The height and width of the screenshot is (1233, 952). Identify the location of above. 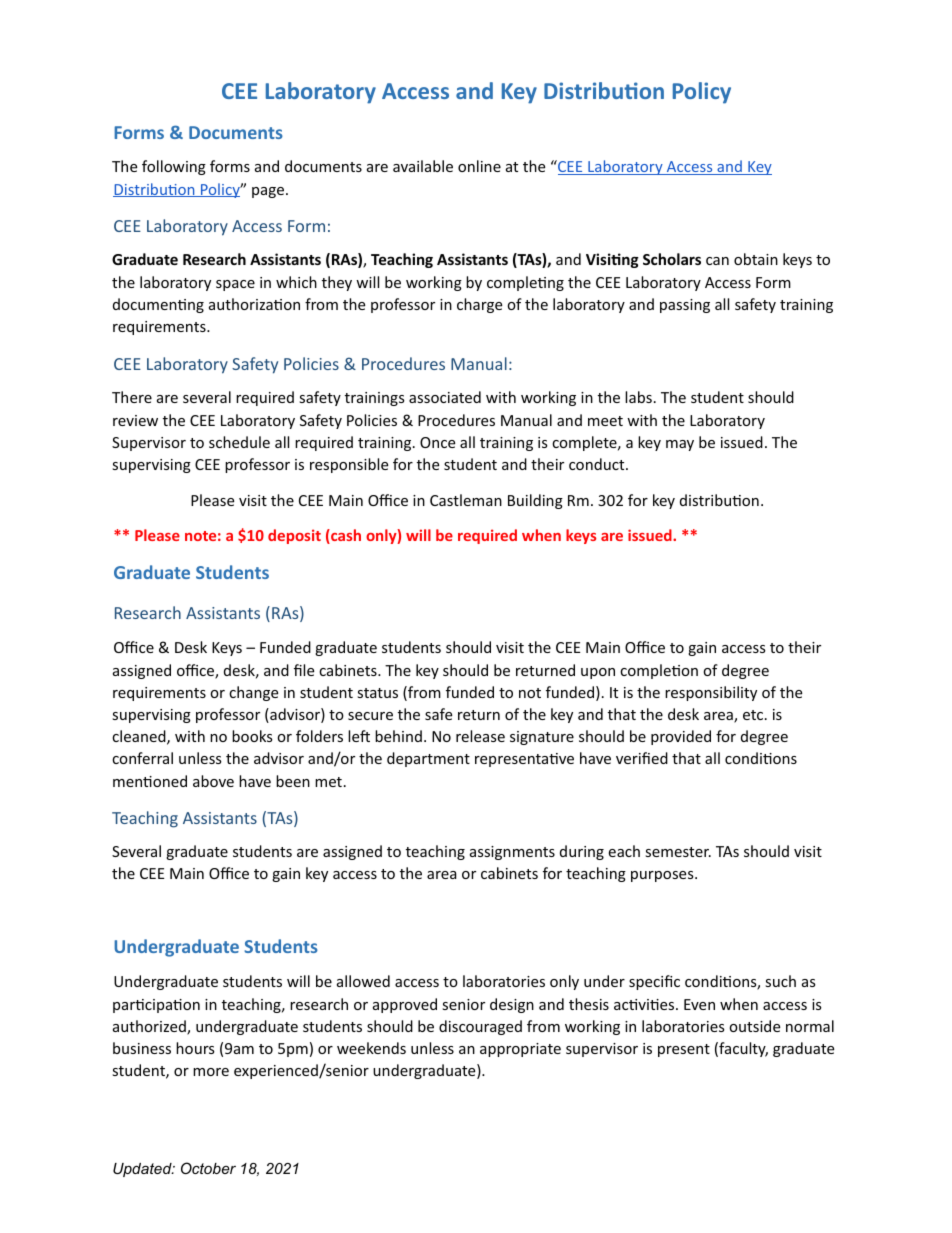
(213, 781).
